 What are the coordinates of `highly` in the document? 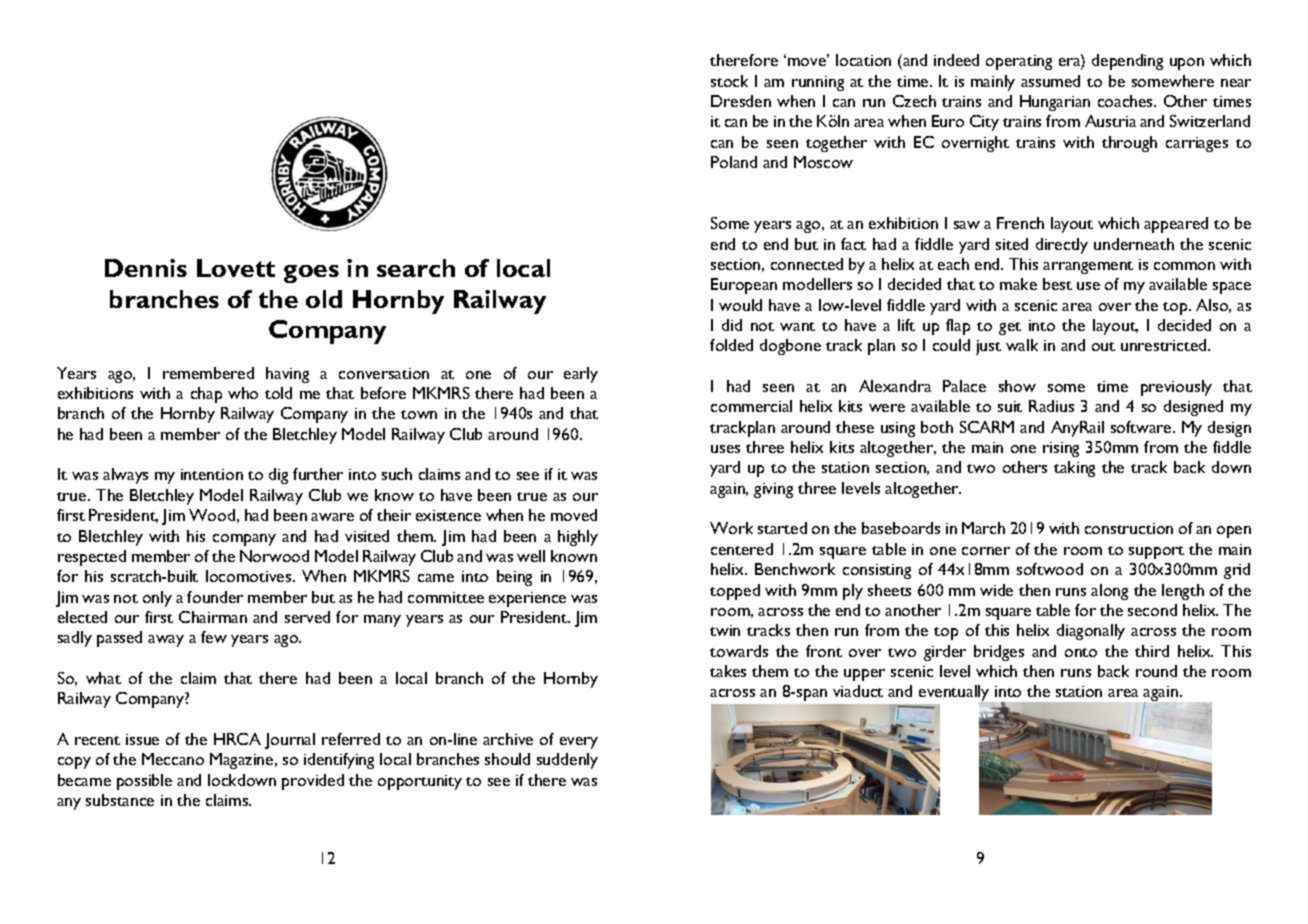 It's located at (578, 538).
